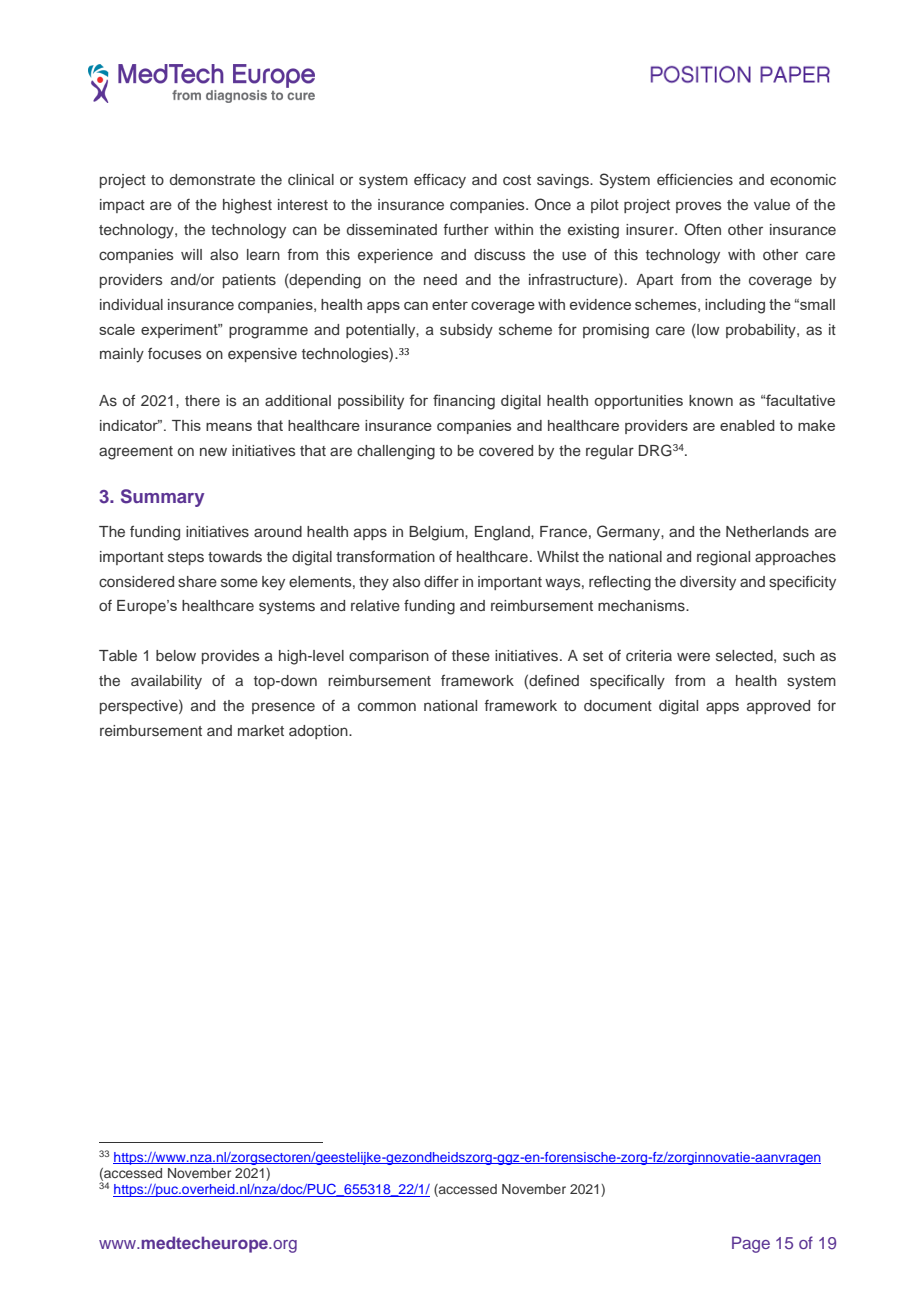 This document has height=1309, width=924. Describe the element at coordinates (471, 656) in the document. I see `these` at that location.
